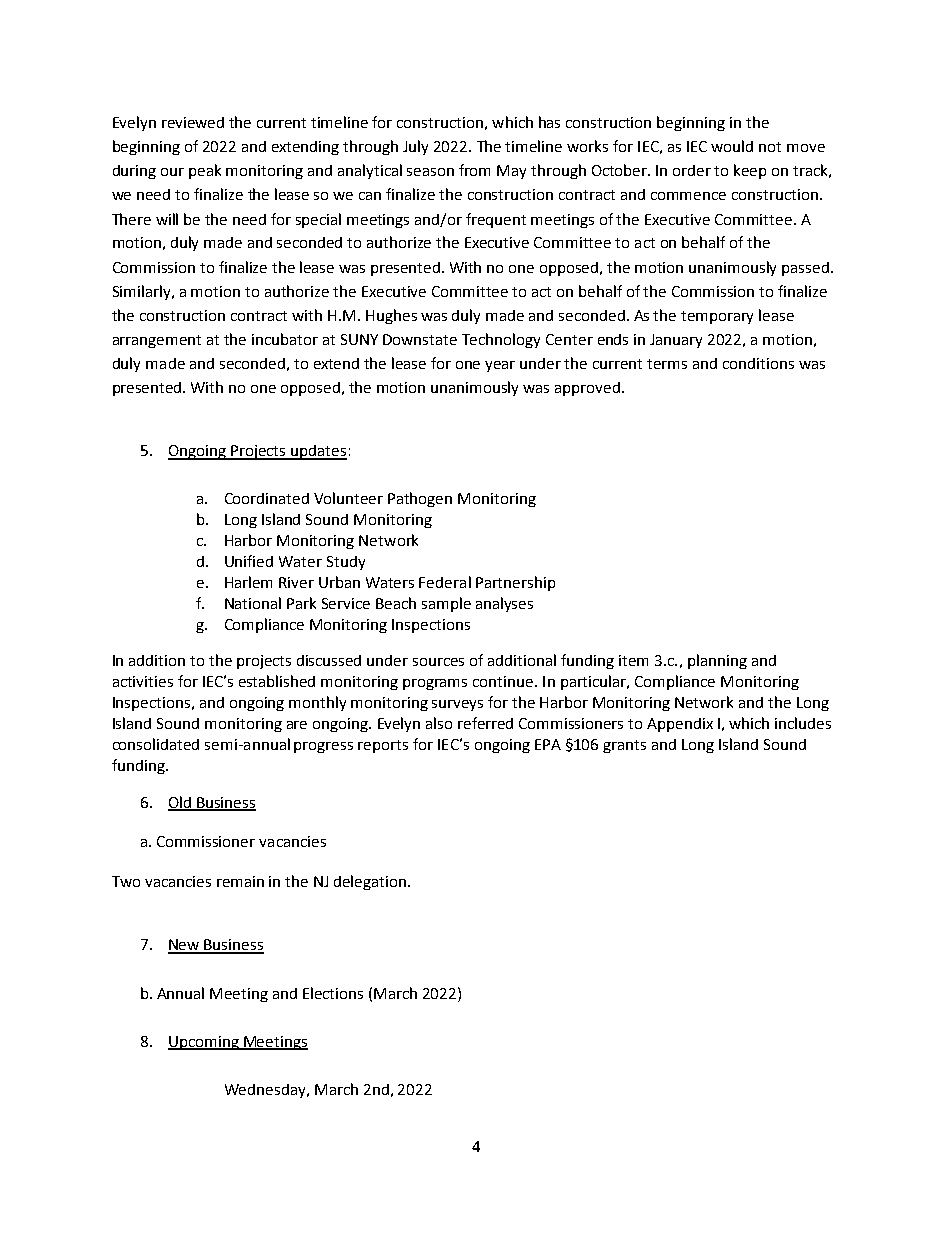 This image has height=1233, width=952. What do you see at coordinates (717, 661) in the image?
I see `planning` at bounding box center [717, 661].
